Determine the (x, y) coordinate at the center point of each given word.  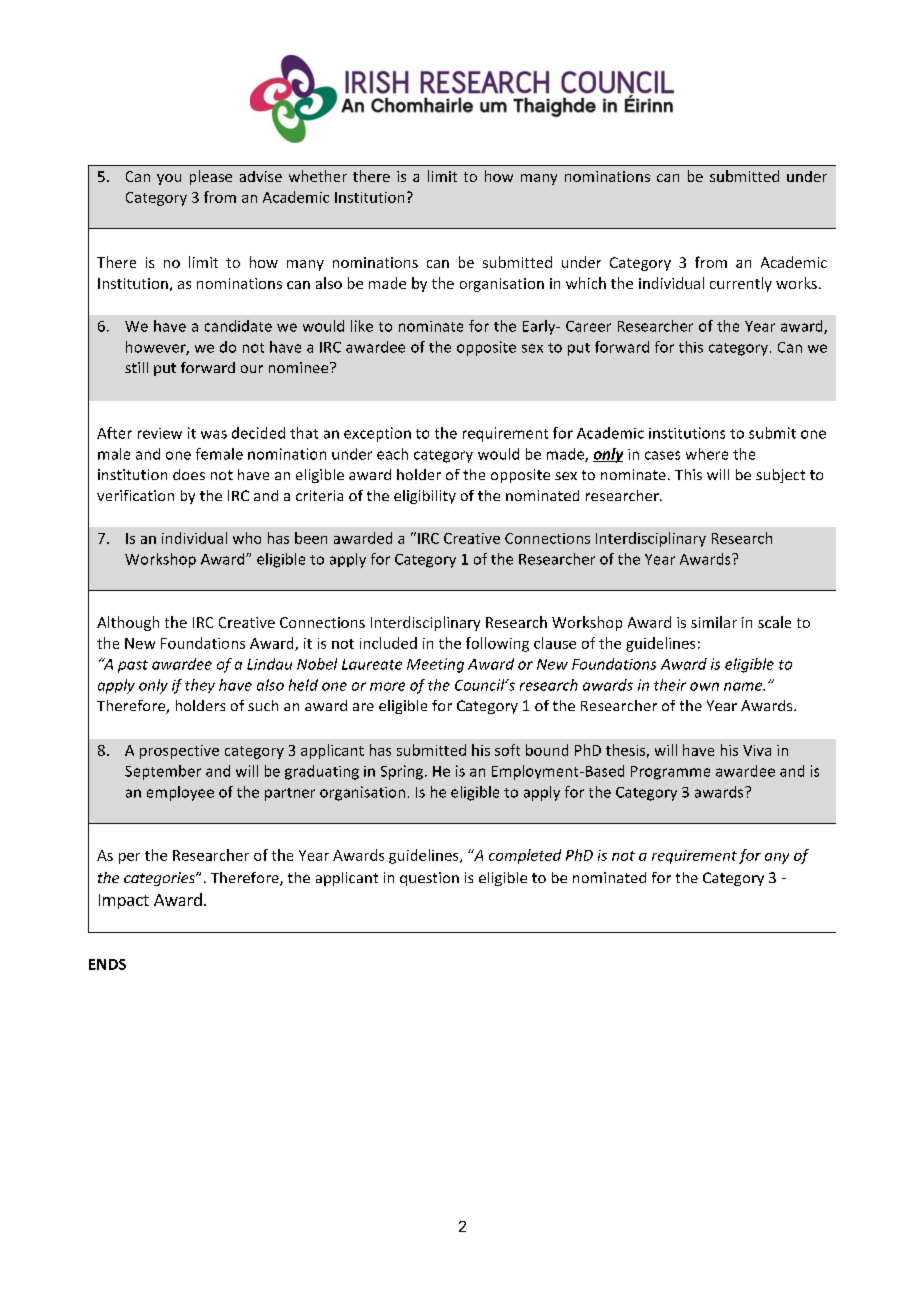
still (136, 367)
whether (318, 176)
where (707, 454)
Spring (403, 772)
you (169, 179)
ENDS (107, 964)
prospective (179, 752)
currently (741, 284)
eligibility (425, 497)
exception (377, 434)
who (247, 538)
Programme (670, 773)
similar (714, 622)
